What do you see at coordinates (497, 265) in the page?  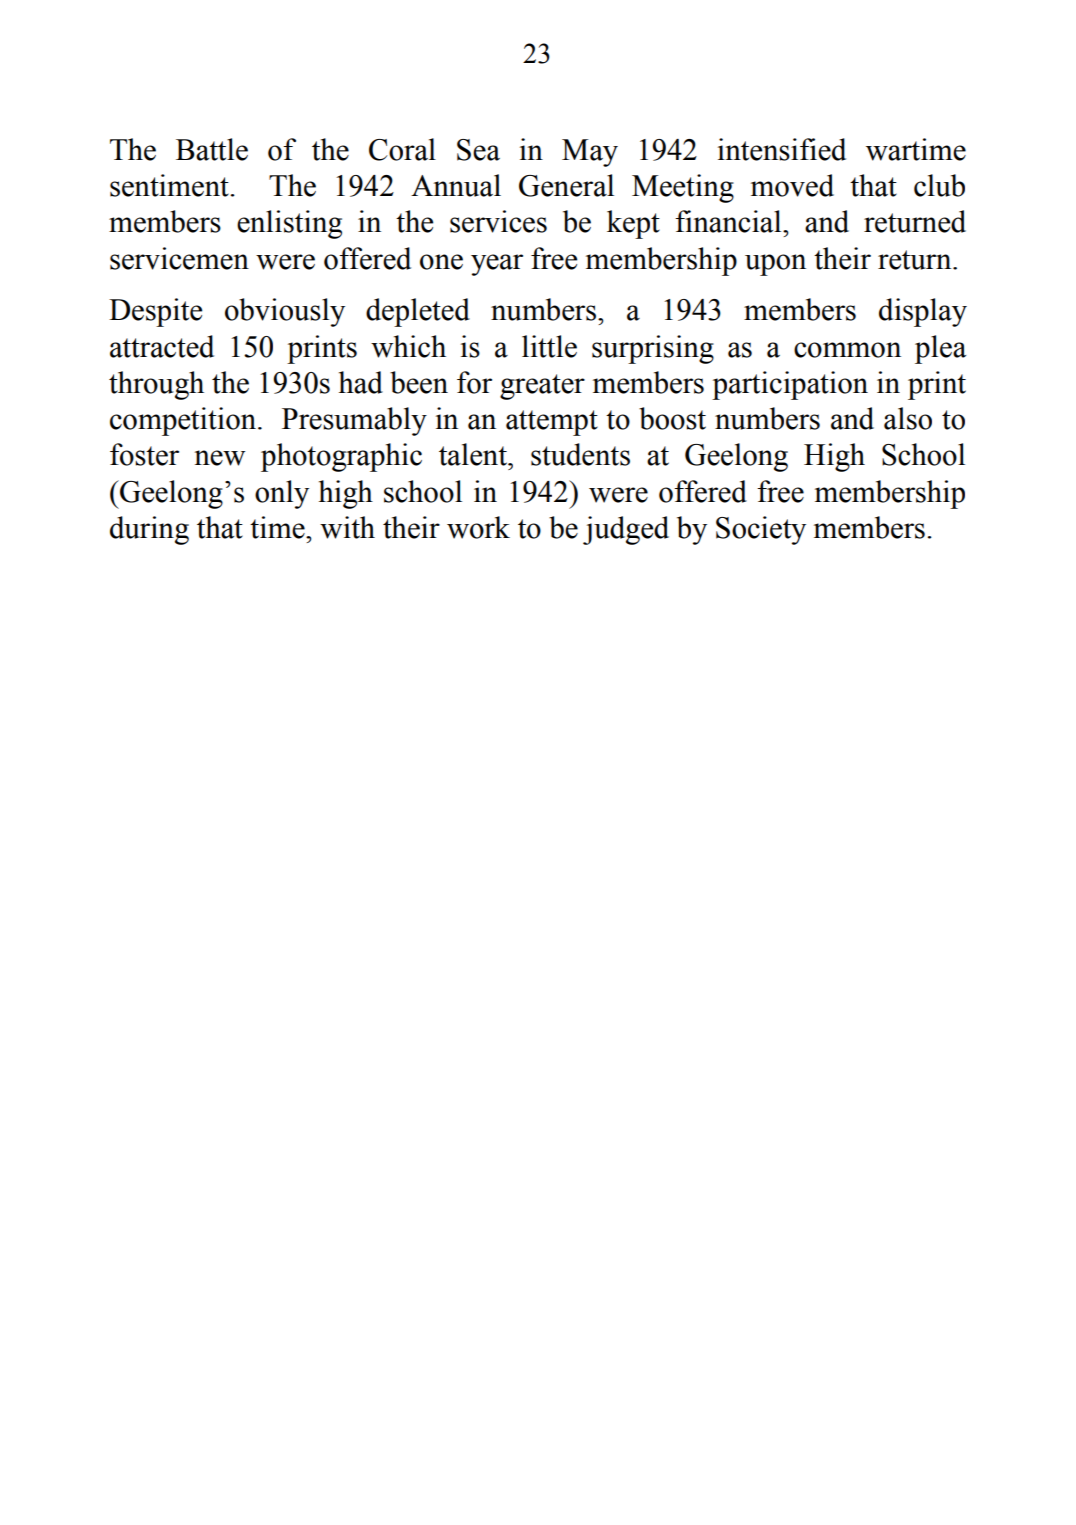 I see `year` at bounding box center [497, 265].
